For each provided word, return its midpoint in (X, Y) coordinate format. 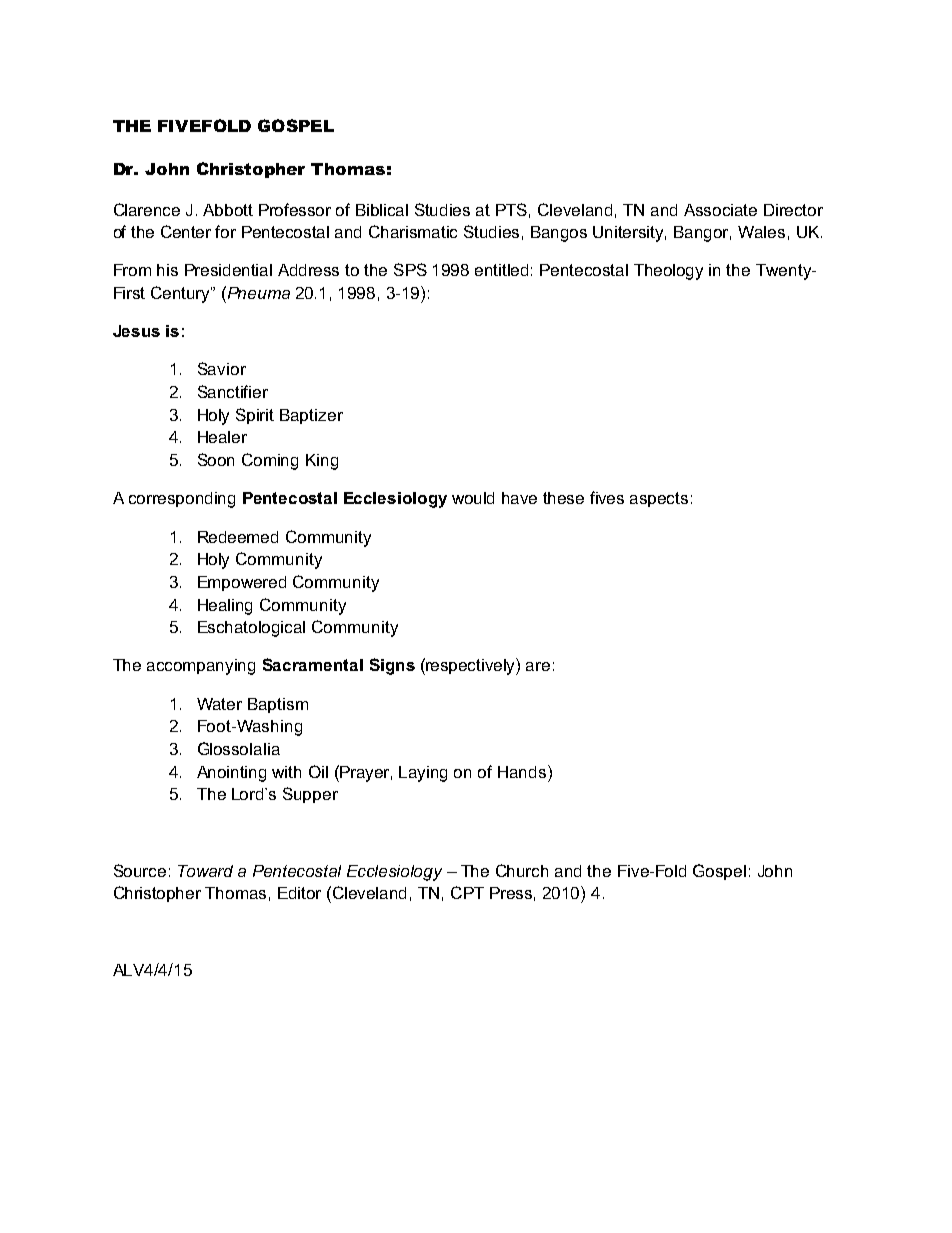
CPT (467, 892)
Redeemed (238, 537)
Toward (205, 871)
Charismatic (413, 231)
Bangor (702, 234)
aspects (659, 499)
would (473, 498)
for (225, 231)
